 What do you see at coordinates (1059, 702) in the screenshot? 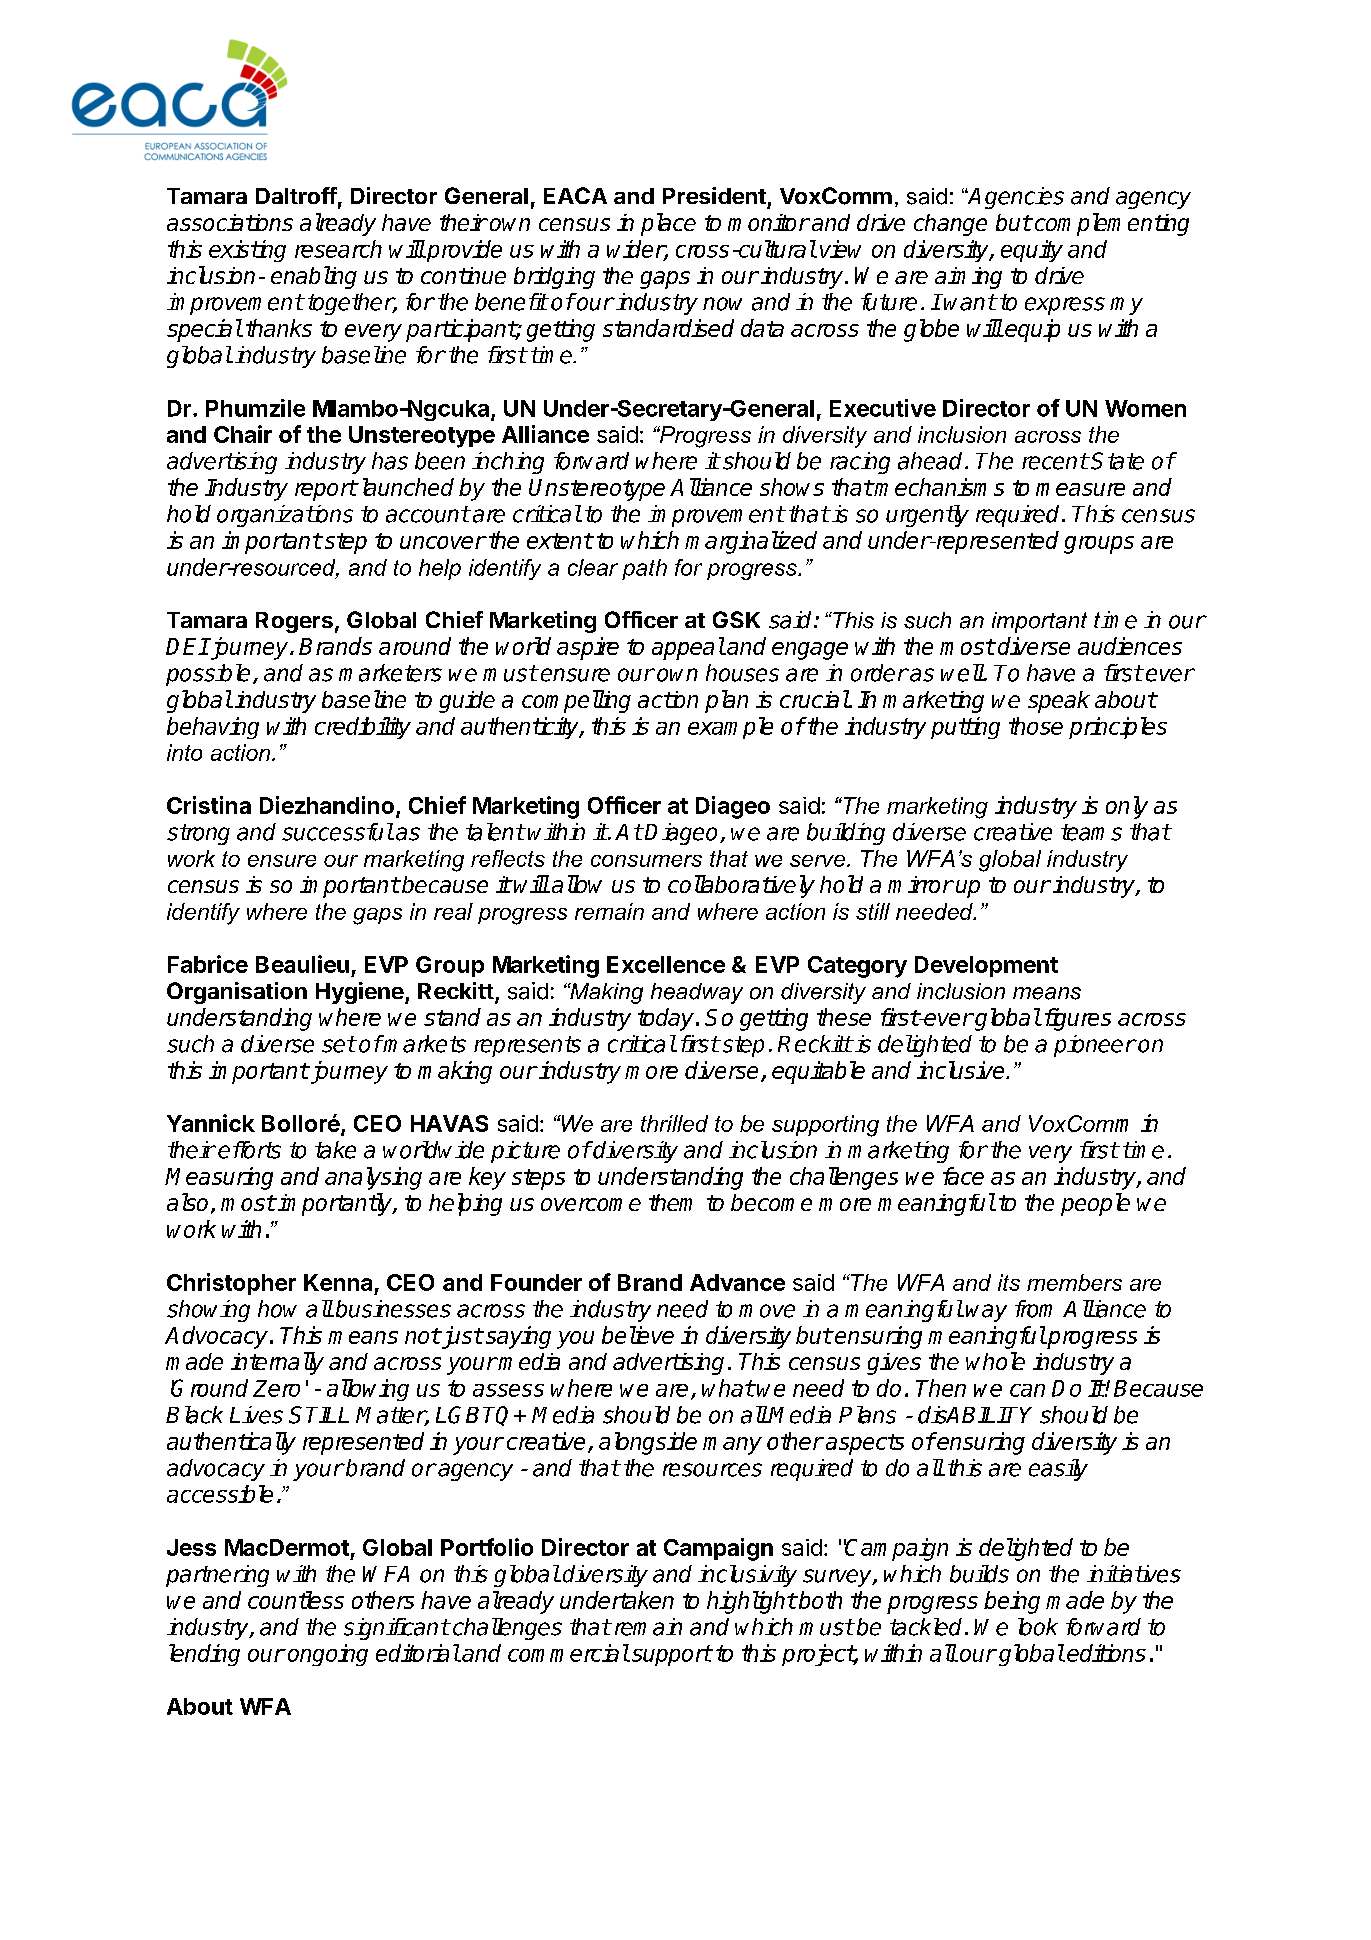
I see `speak` at bounding box center [1059, 702].
